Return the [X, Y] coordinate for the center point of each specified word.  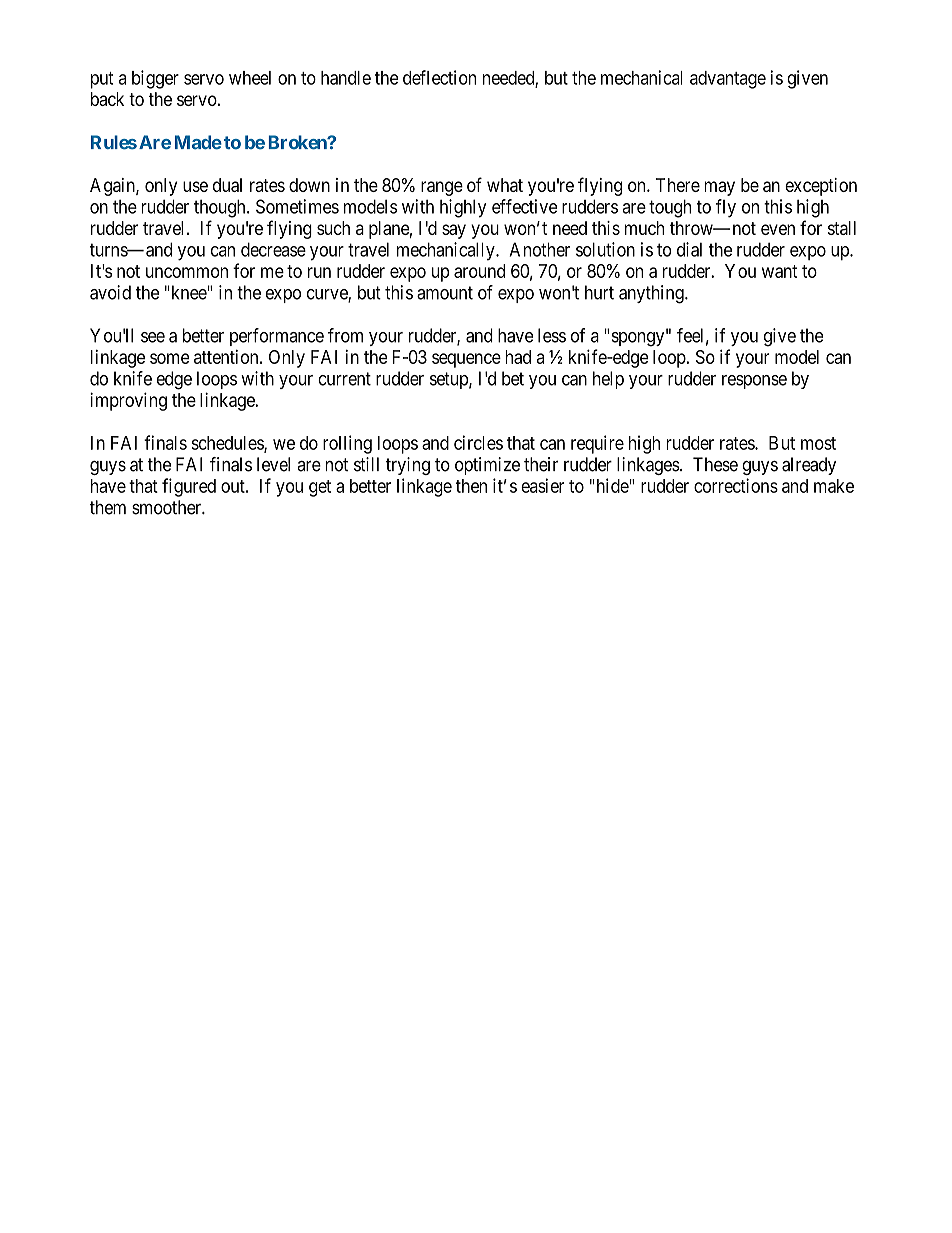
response [754, 382]
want [780, 271]
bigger [155, 79]
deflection [439, 77]
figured [189, 487]
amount [445, 293]
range [442, 188]
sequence [466, 360]
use [195, 186]
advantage [728, 80]
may [719, 188]
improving [128, 401]
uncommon [187, 272]
